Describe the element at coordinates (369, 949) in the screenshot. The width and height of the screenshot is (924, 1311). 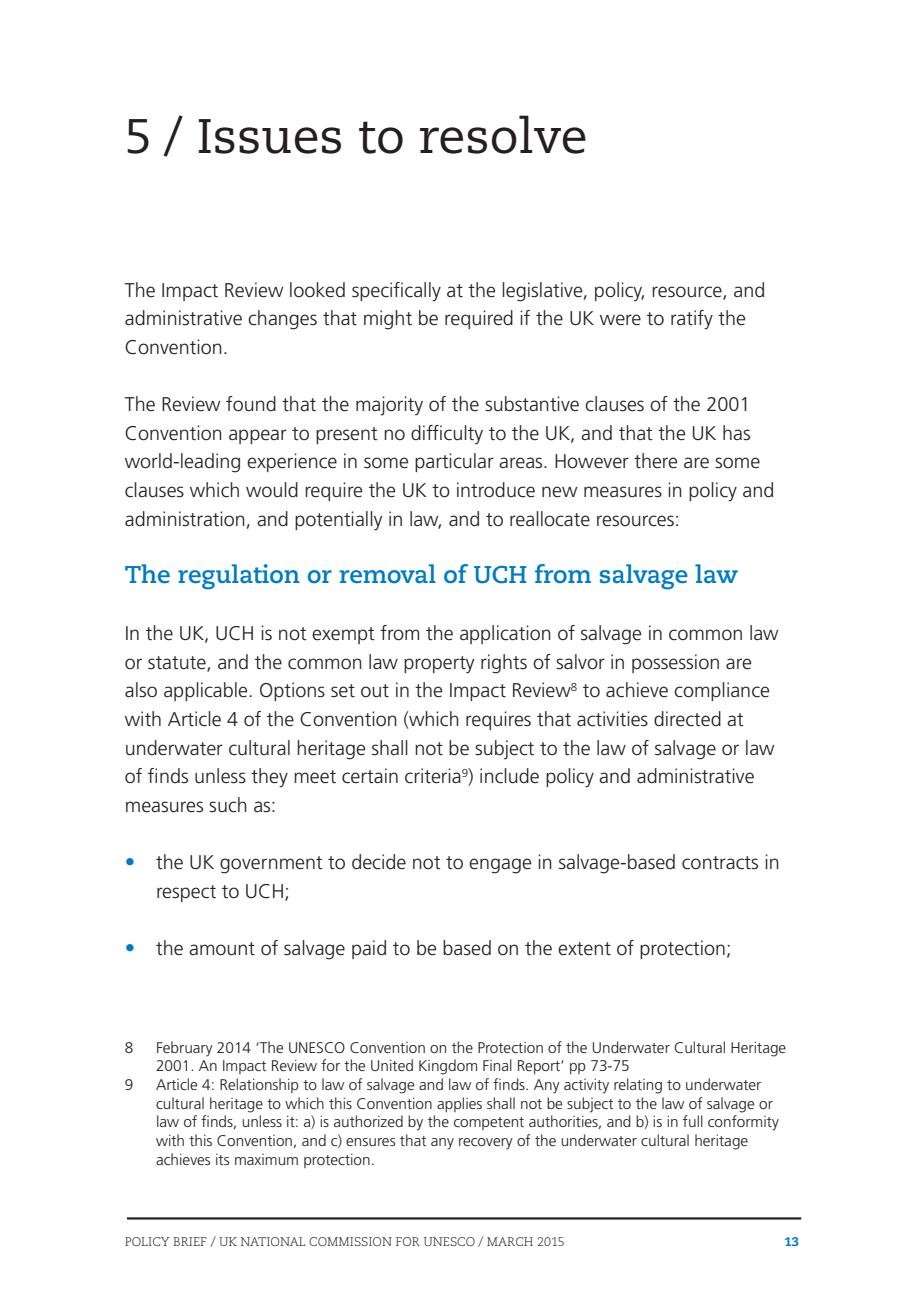
I see `paid` at that location.
